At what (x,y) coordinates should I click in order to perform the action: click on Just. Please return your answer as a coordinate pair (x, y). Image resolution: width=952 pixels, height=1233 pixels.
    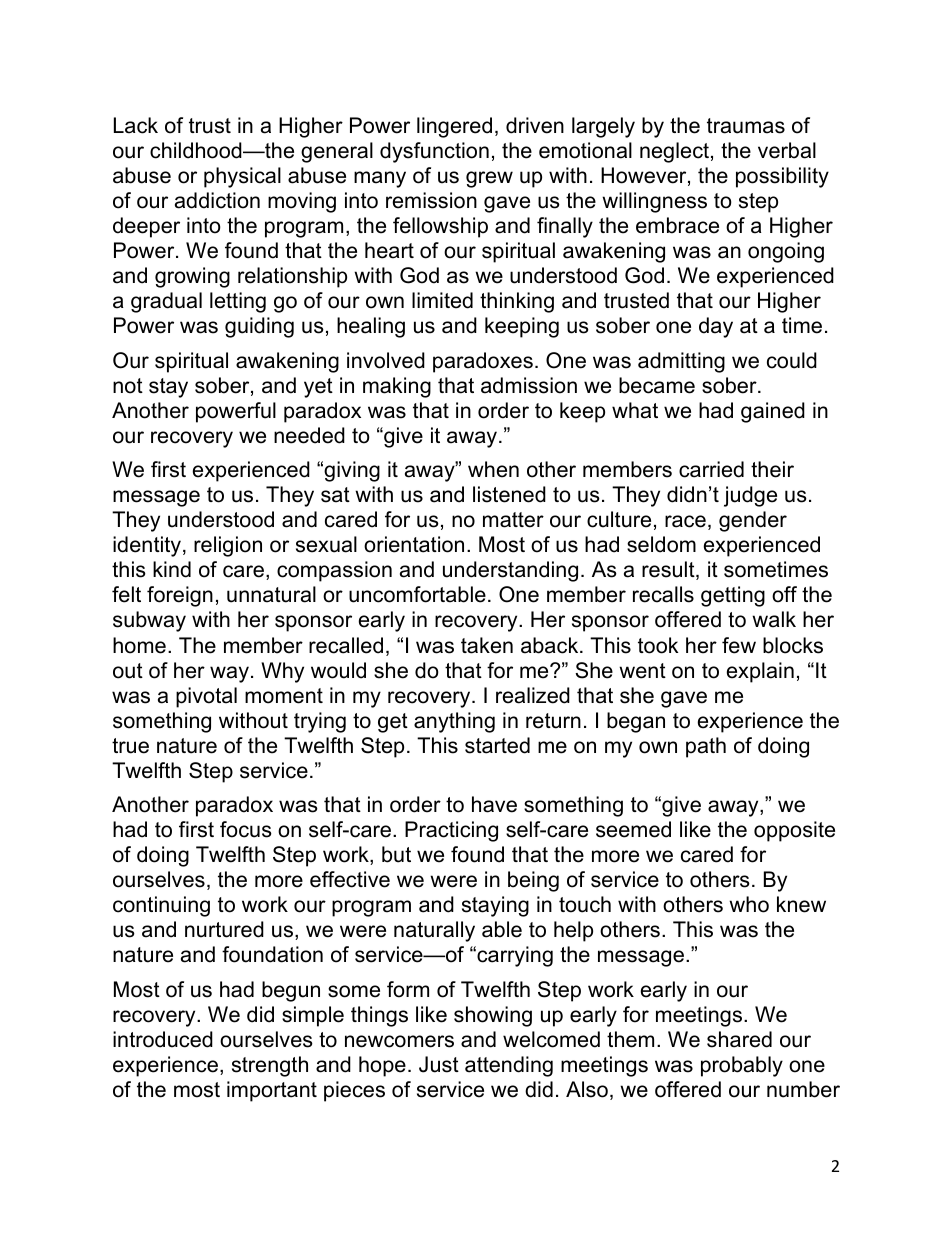
    Looking at the image, I should click on (439, 1064).
